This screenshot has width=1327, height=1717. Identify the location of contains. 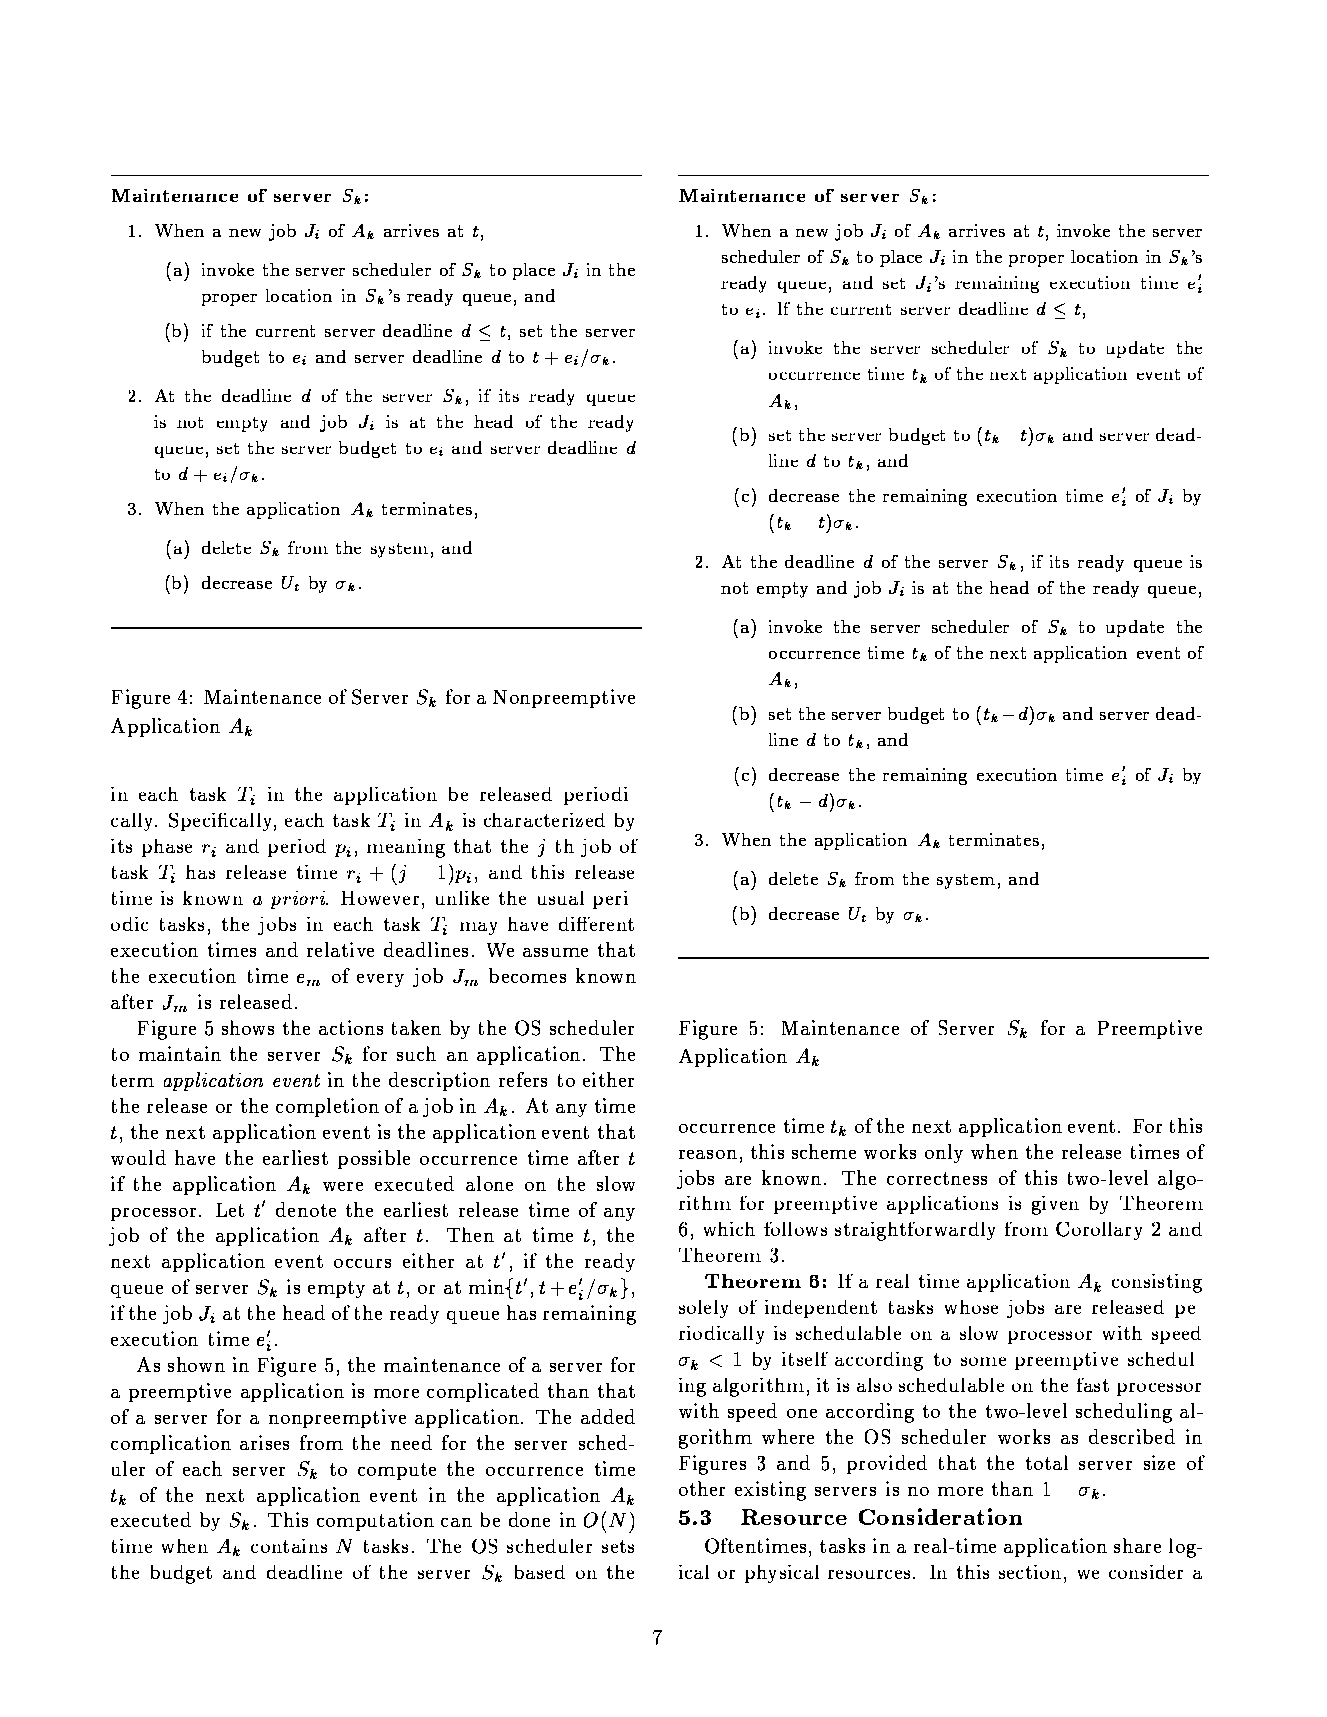
(289, 1546).
